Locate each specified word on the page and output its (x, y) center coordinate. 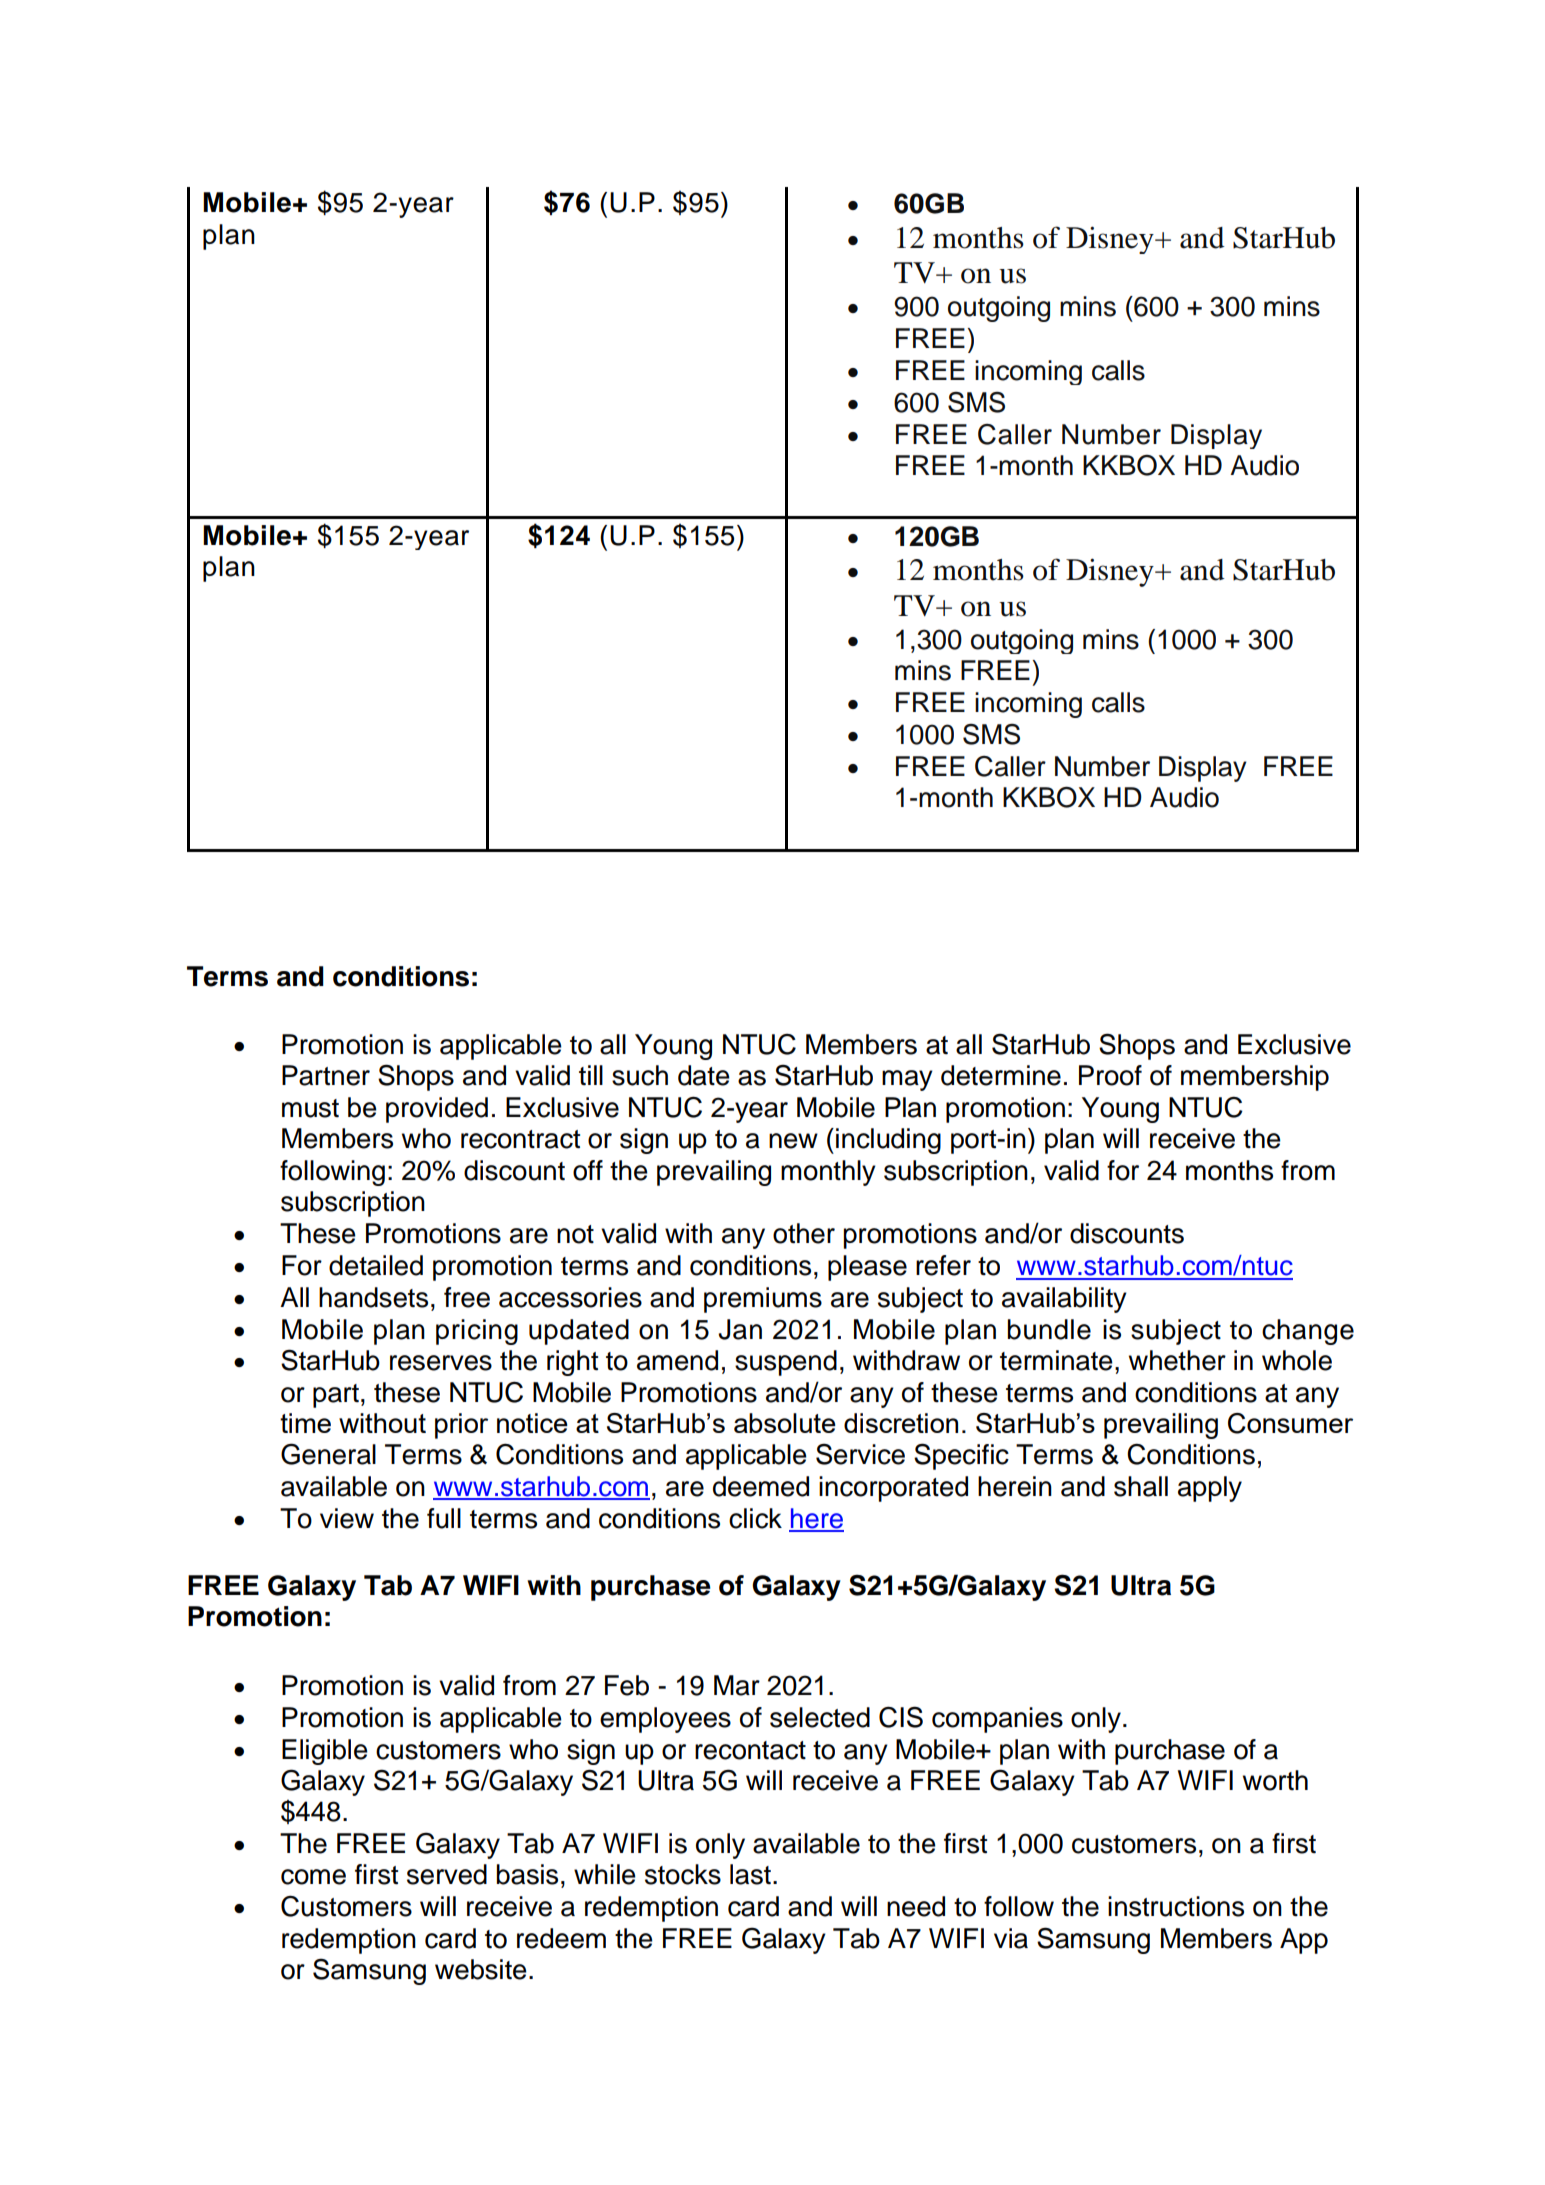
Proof (1110, 1075)
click (755, 1518)
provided (437, 1110)
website (481, 1969)
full (444, 1518)
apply (1210, 1489)
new (793, 1141)
